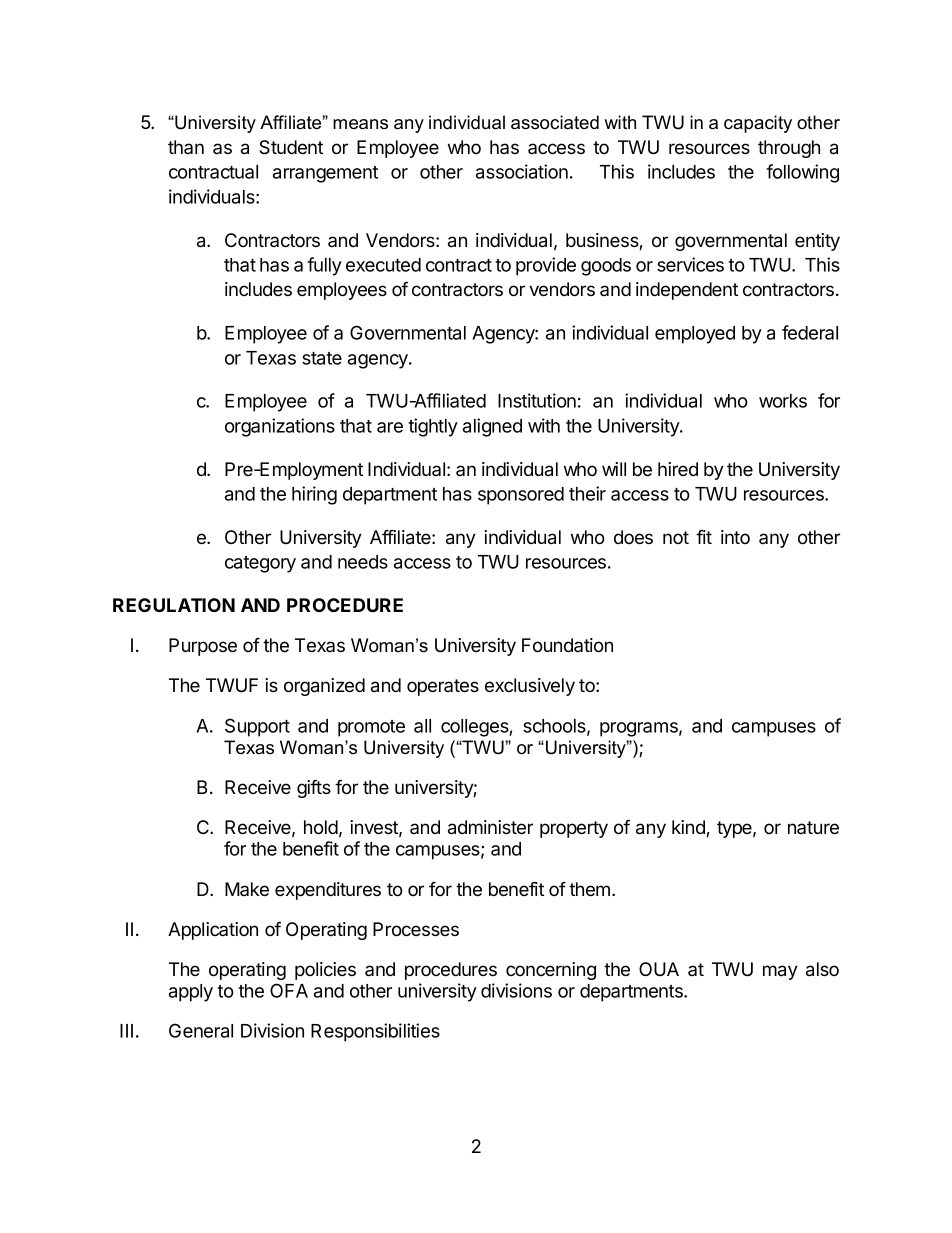 The height and width of the image is (1233, 952). I want to click on needs, so click(363, 562).
